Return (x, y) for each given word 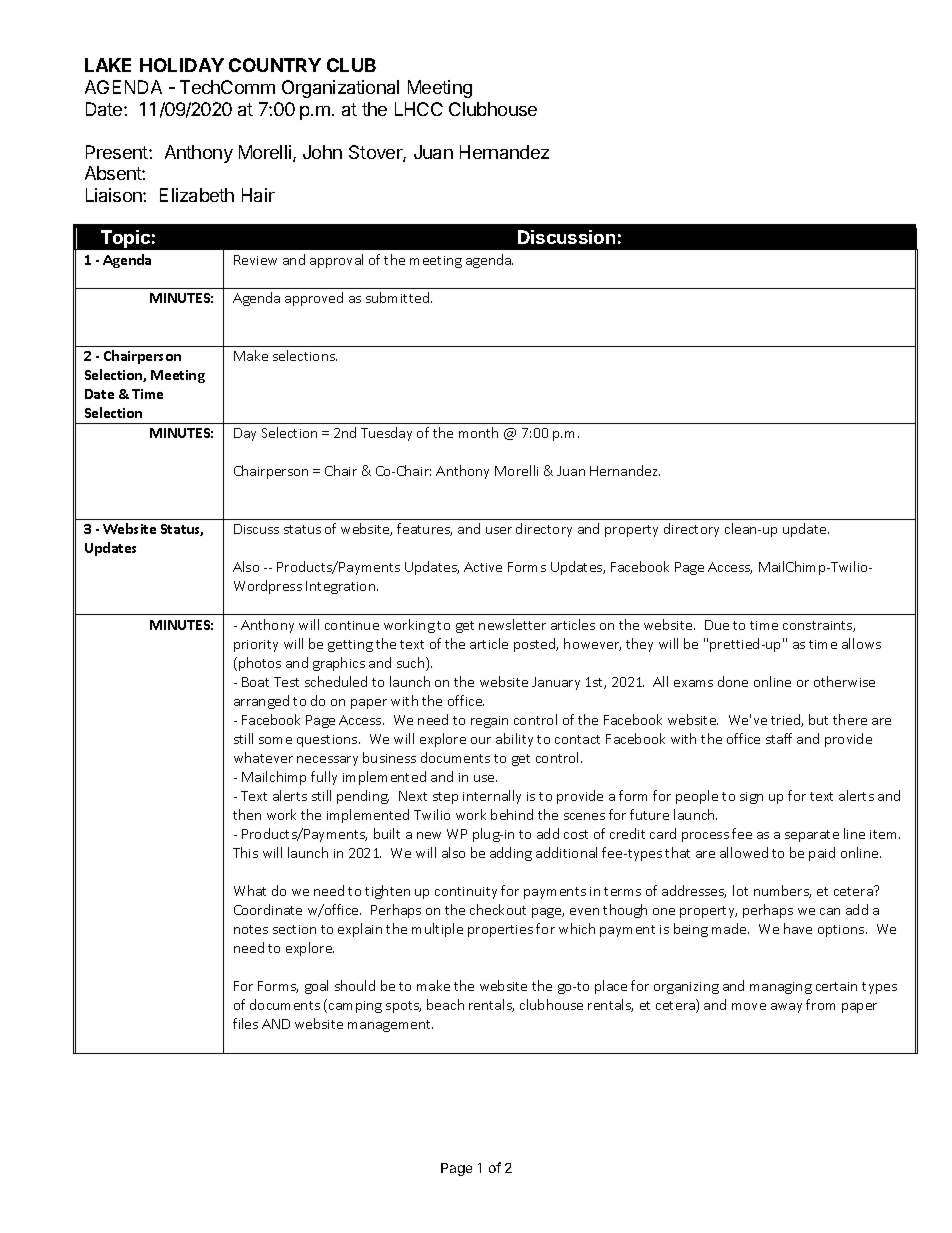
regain (489, 722)
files (245, 1023)
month (478, 432)
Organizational (340, 89)
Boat (255, 682)
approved (314, 299)
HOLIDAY (182, 65)
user (499, 530)
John (322, 152)
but (818, 719)
